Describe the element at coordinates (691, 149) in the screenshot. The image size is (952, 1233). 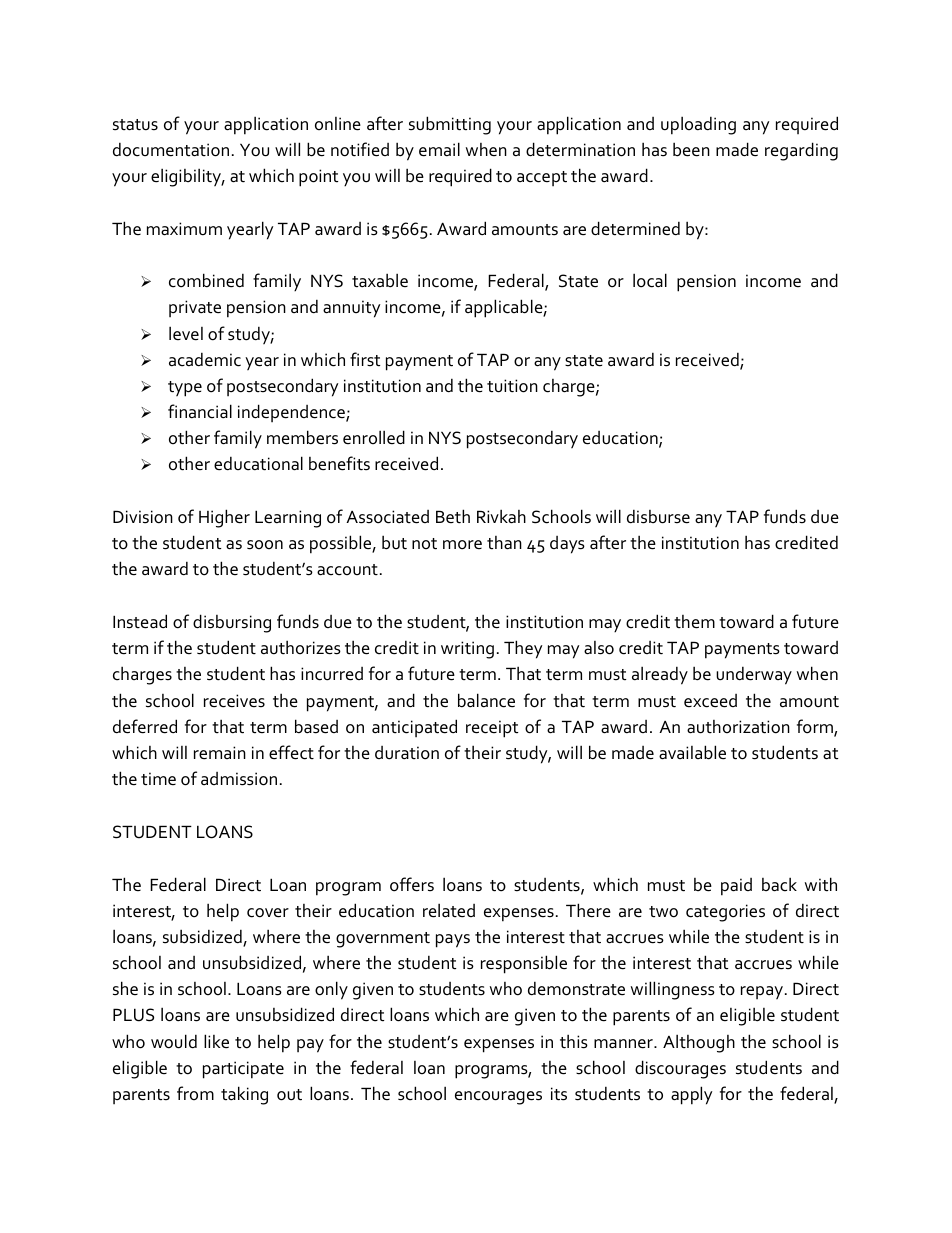
I see `been` at that location.
